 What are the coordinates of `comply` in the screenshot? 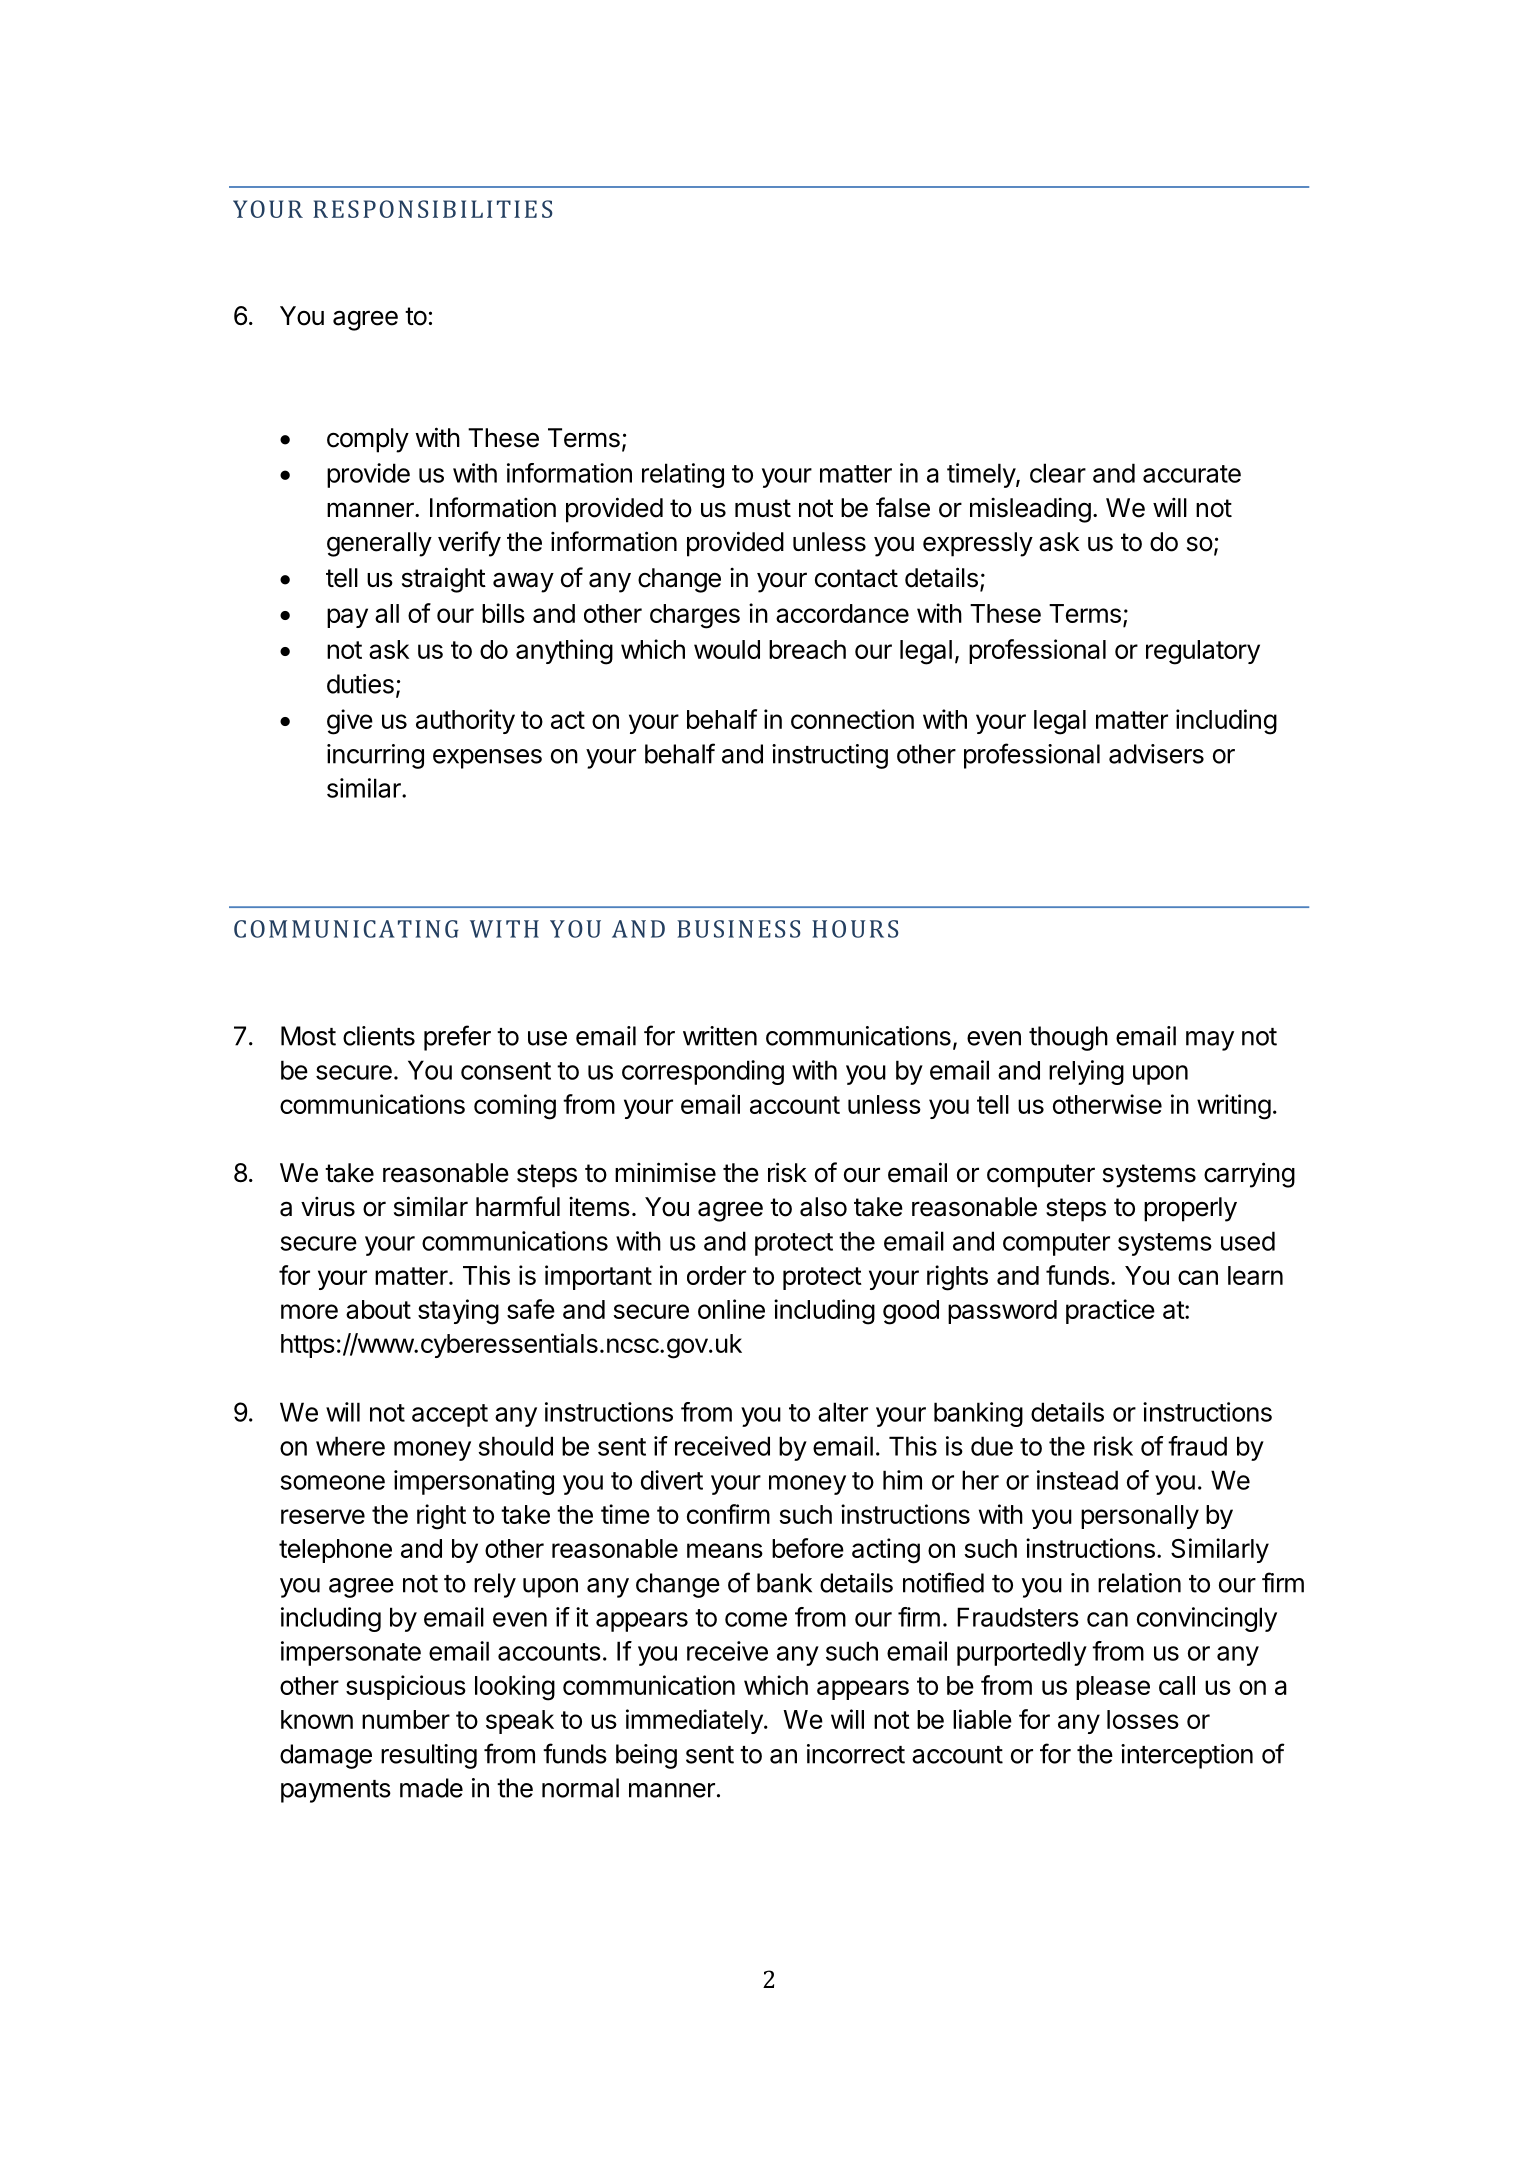 It's located at (368, 440).
